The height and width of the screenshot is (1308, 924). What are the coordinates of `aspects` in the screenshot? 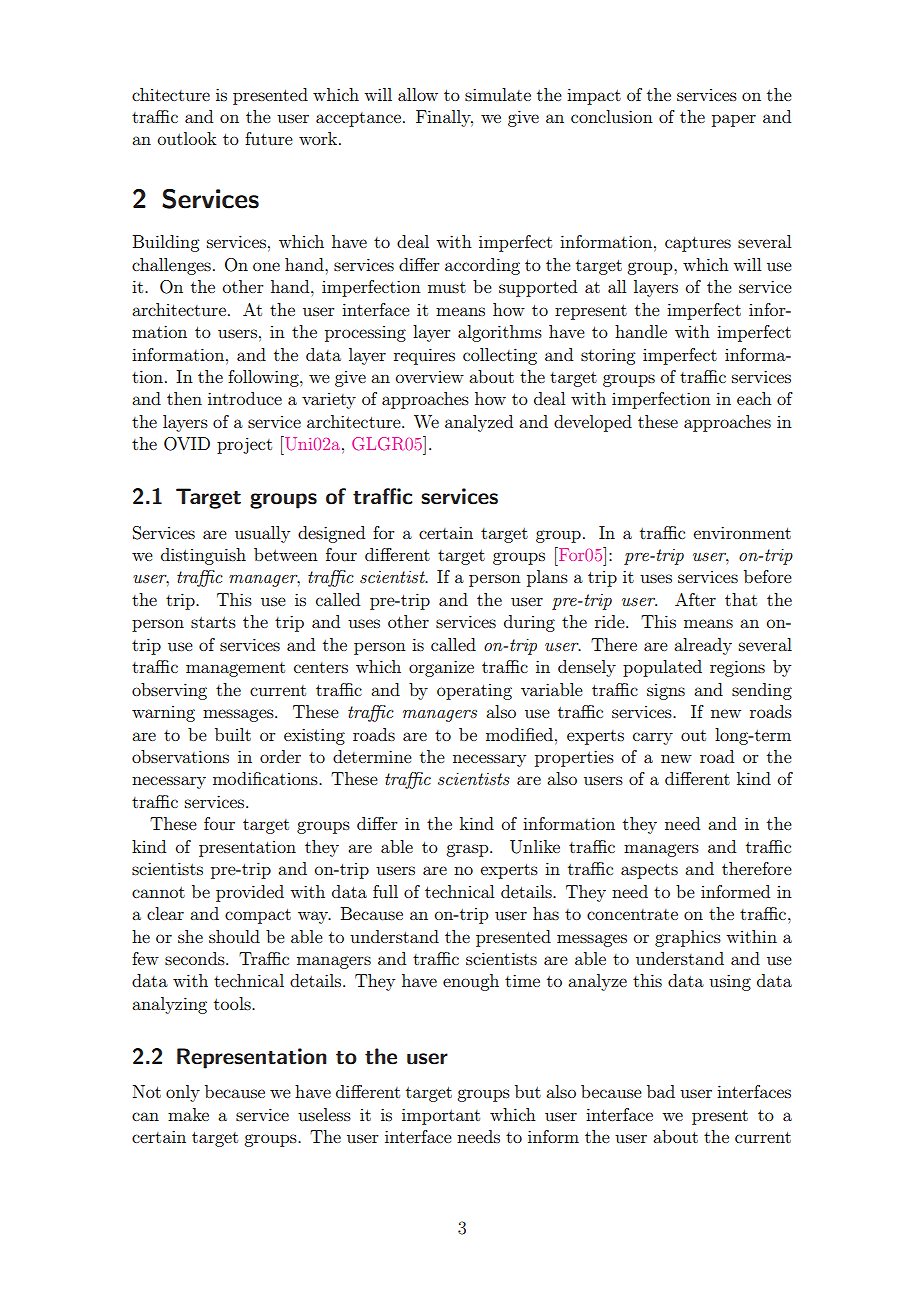 It's located at (649, 871).
